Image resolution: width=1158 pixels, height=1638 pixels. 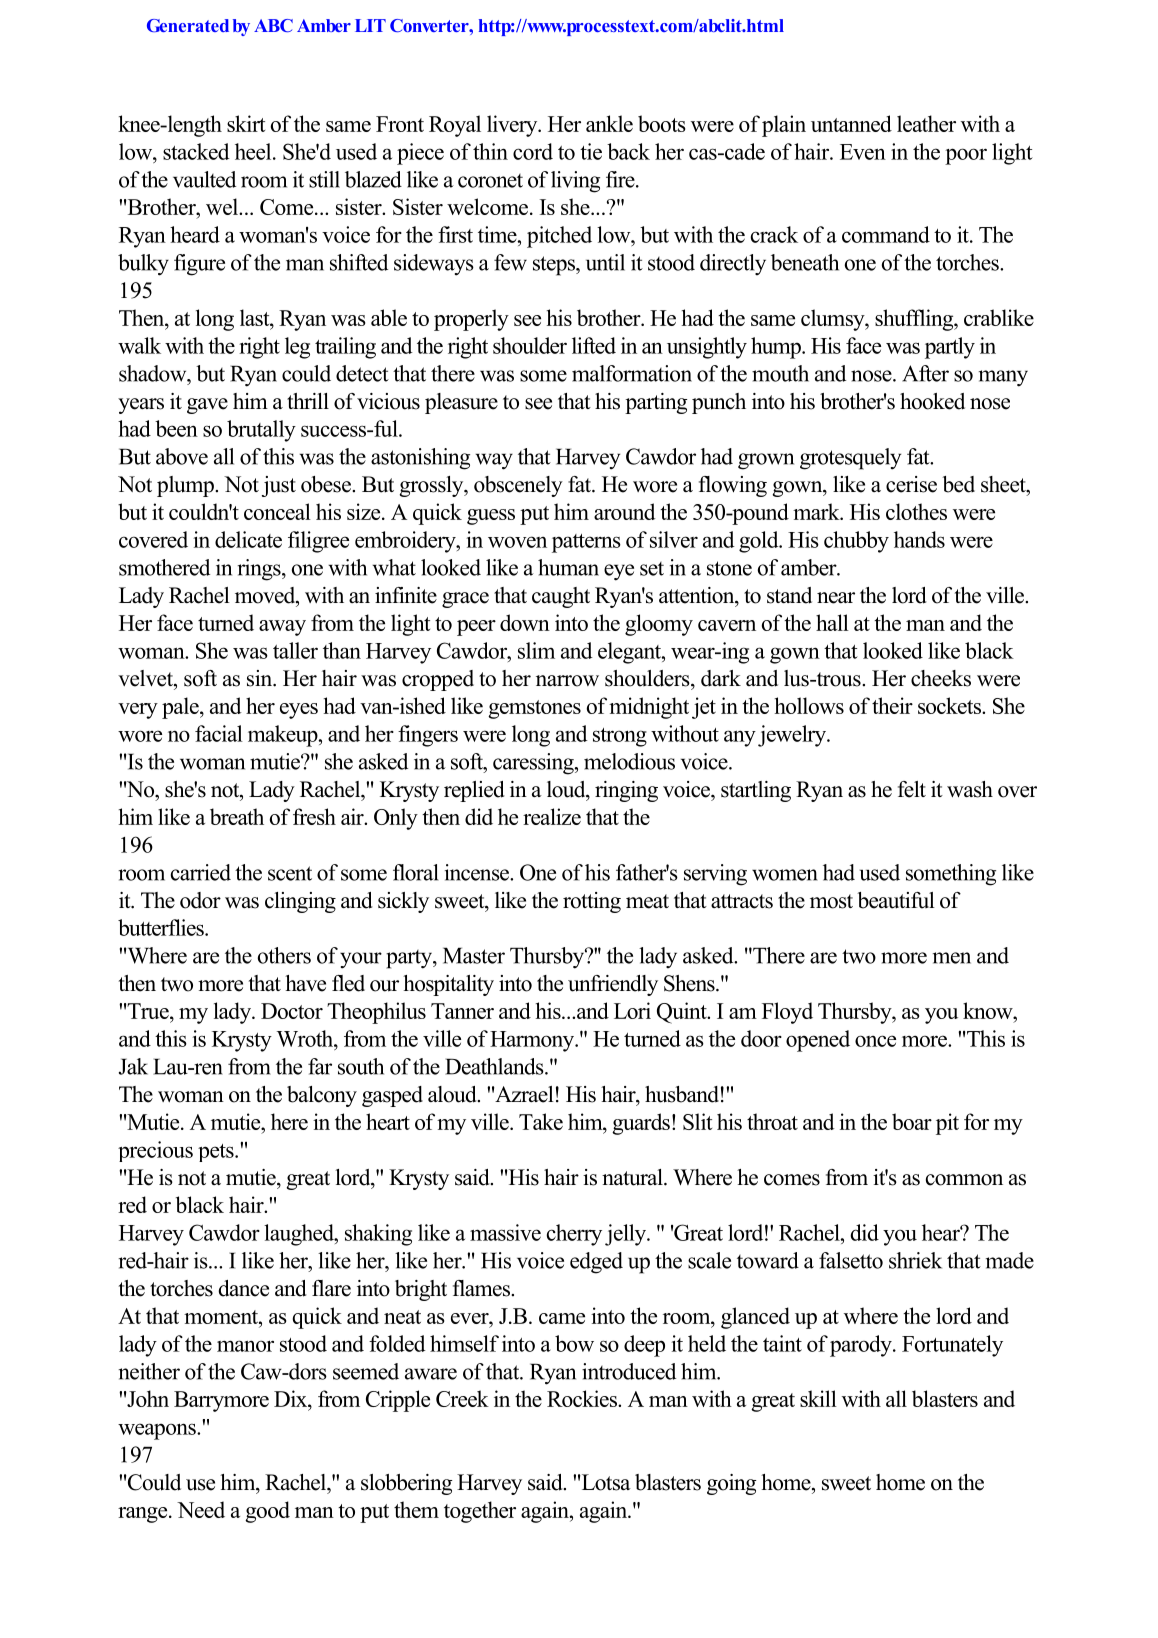 I want to click on ankle, so click(x=609, y=123).
